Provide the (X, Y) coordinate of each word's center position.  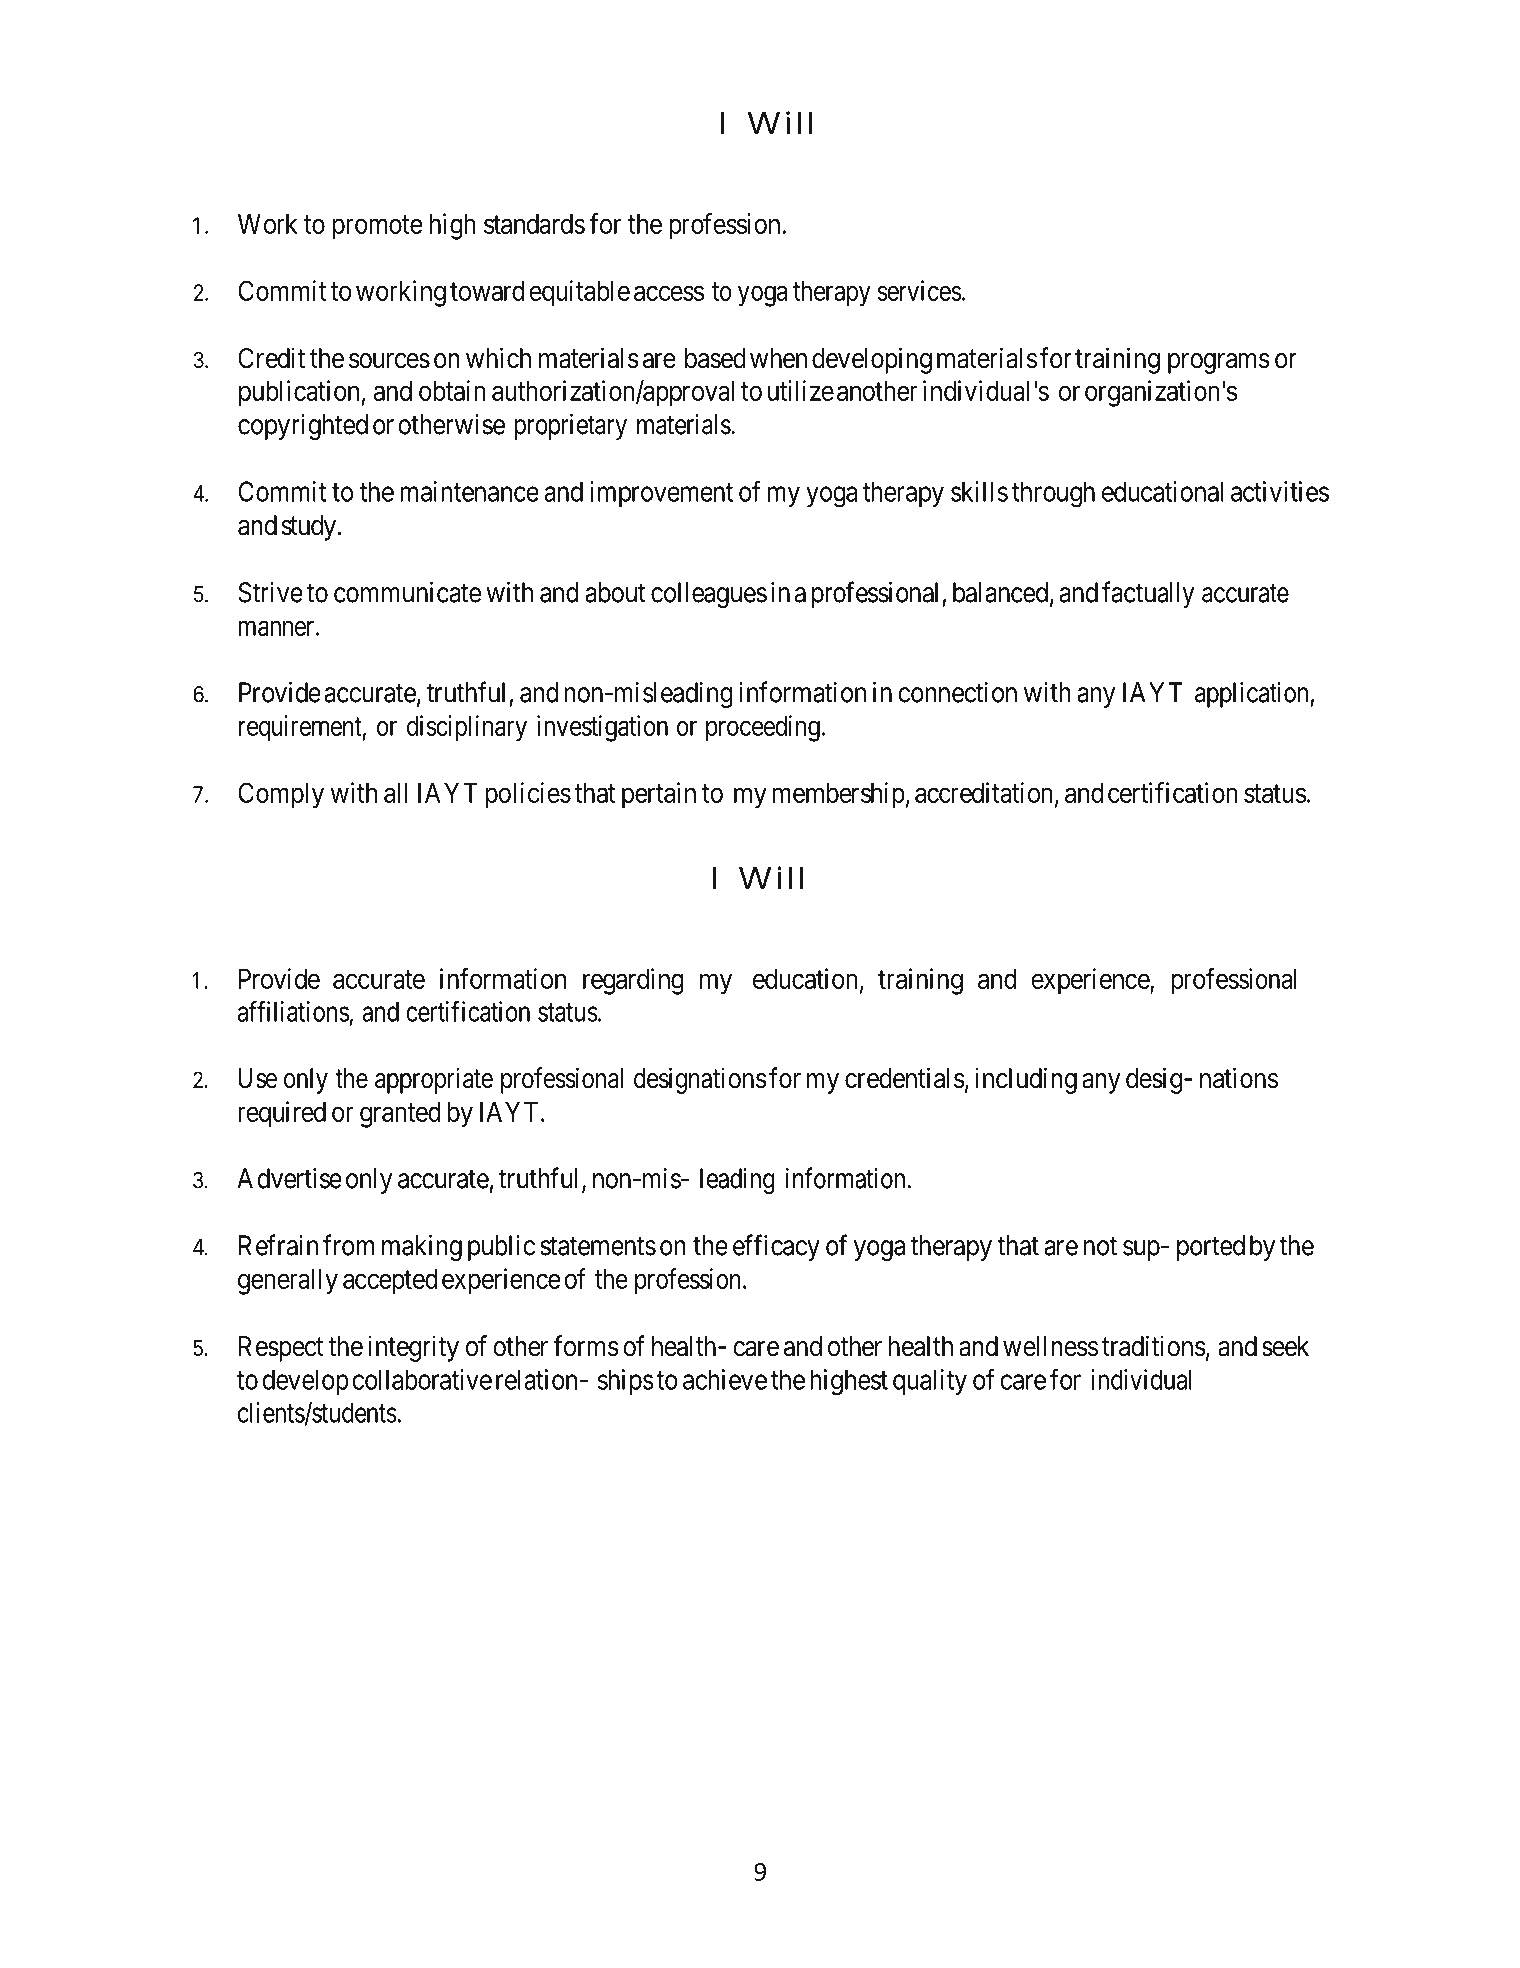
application (1253, 695)
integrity (413, 1348)
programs (1219, 363)
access (669, 293)
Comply (281, 795)
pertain (659, 795)
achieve (725, 1379)
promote (378, 227)
